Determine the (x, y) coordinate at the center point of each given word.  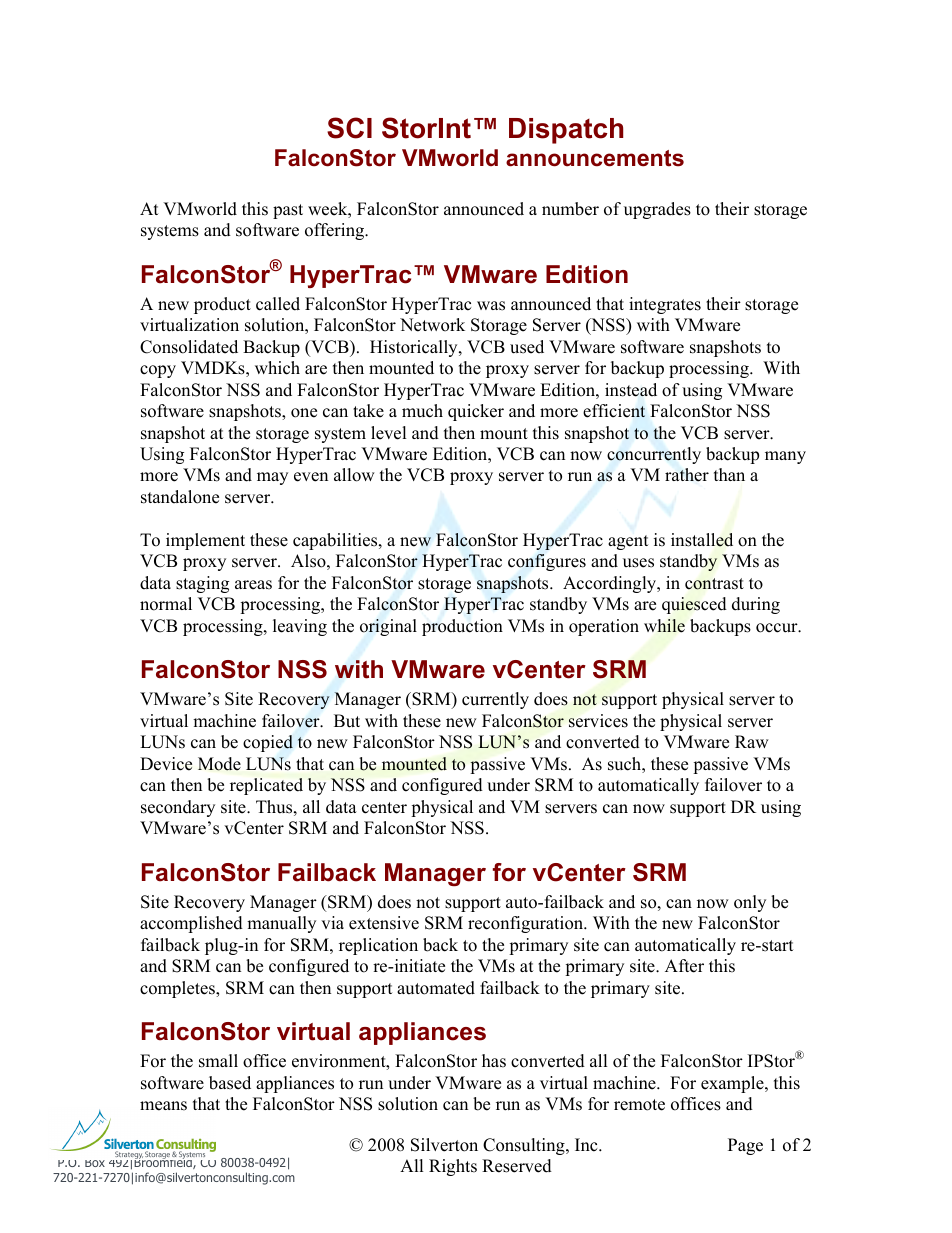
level (389, 433)
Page (745, 1146)
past (288, 211)
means (163, 1106)
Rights (453, 1167)
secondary (178, 808)
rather (687, 475)
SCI (349, 128)
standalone (180, 497)
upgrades (657, 210)
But (347, 721)
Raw (752, 741)
